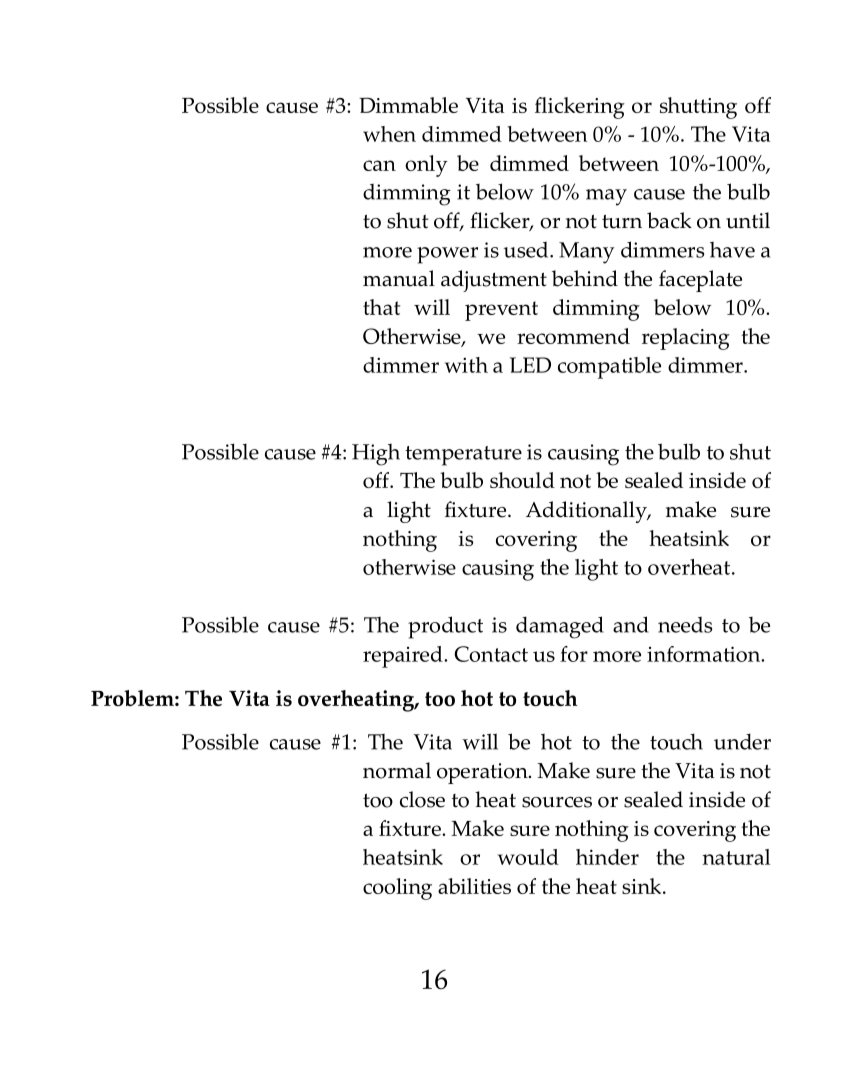 The image size is (861, 1087). What do you see at coordinates (397, 889) in the screenshot?
I see `cooling` at bounding box center [397, 889].
